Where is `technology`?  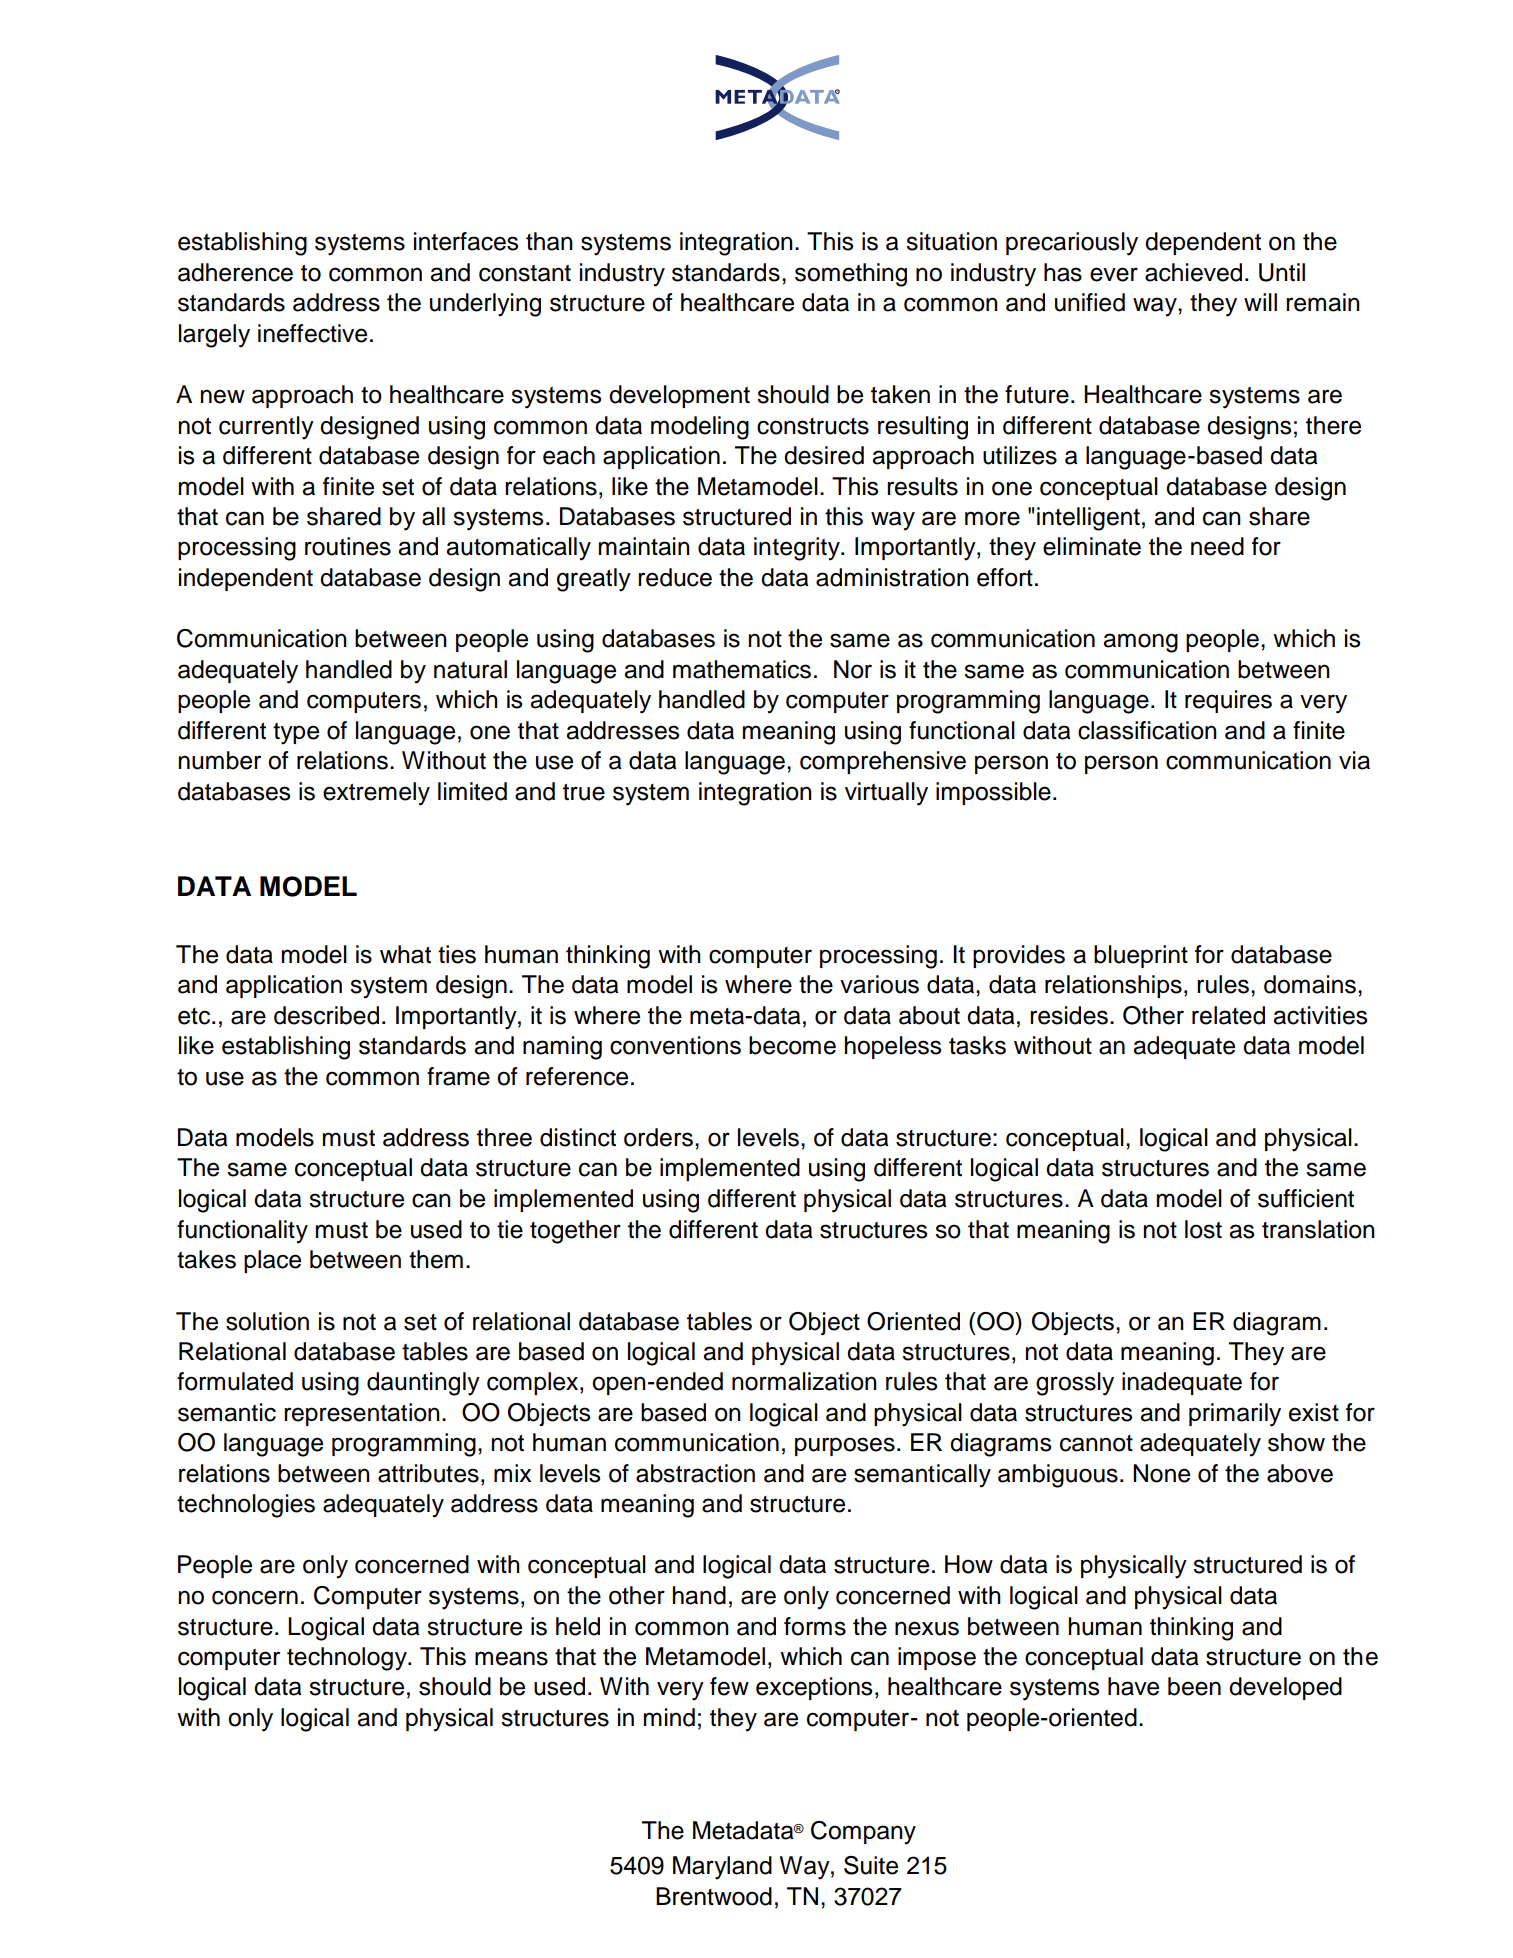
technology is located at coordinates (348, 1659).
